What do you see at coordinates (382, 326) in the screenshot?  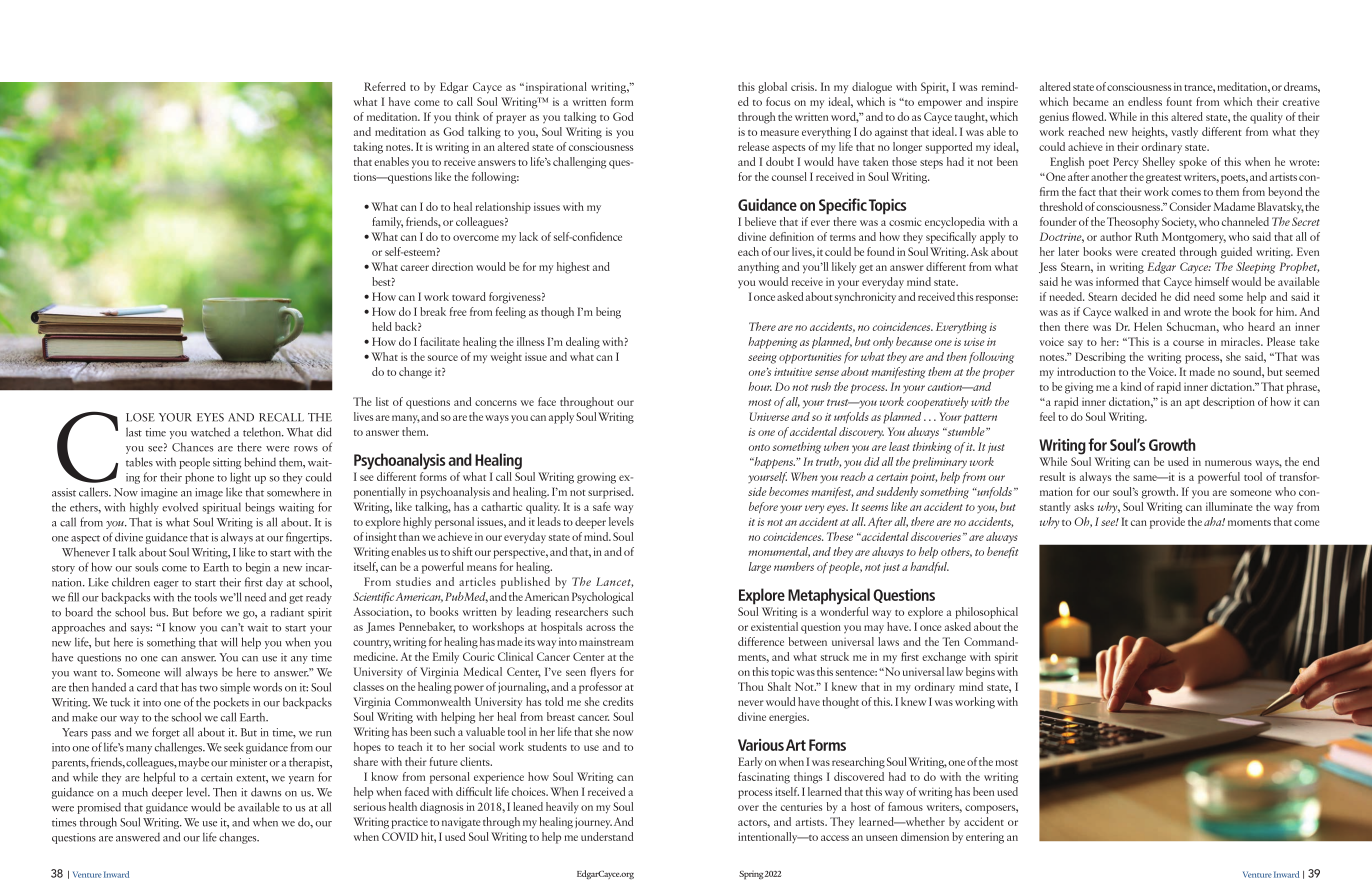 I see `held` at bounding box center [382, 326].
